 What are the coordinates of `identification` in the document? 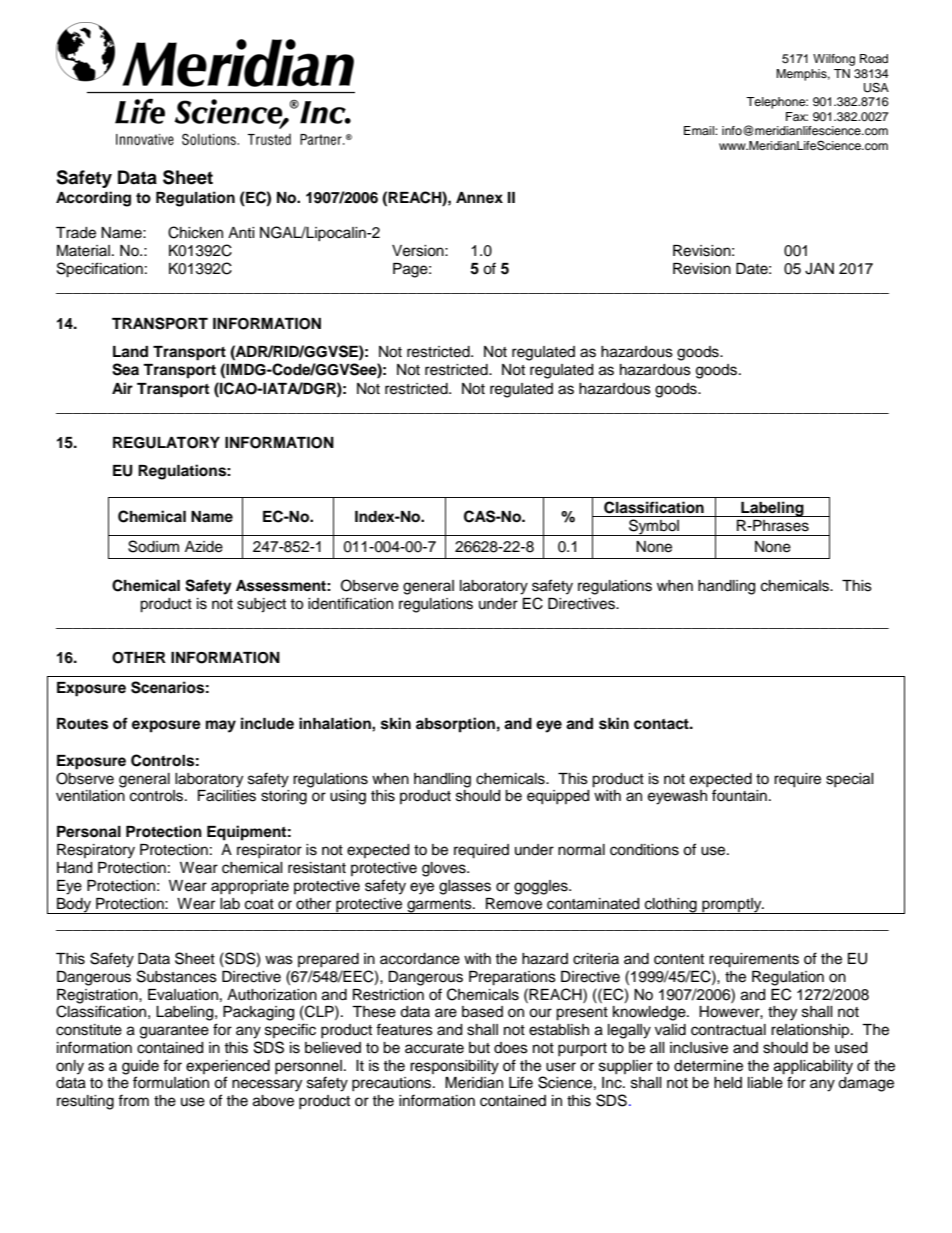 It's located at (350, 603).
